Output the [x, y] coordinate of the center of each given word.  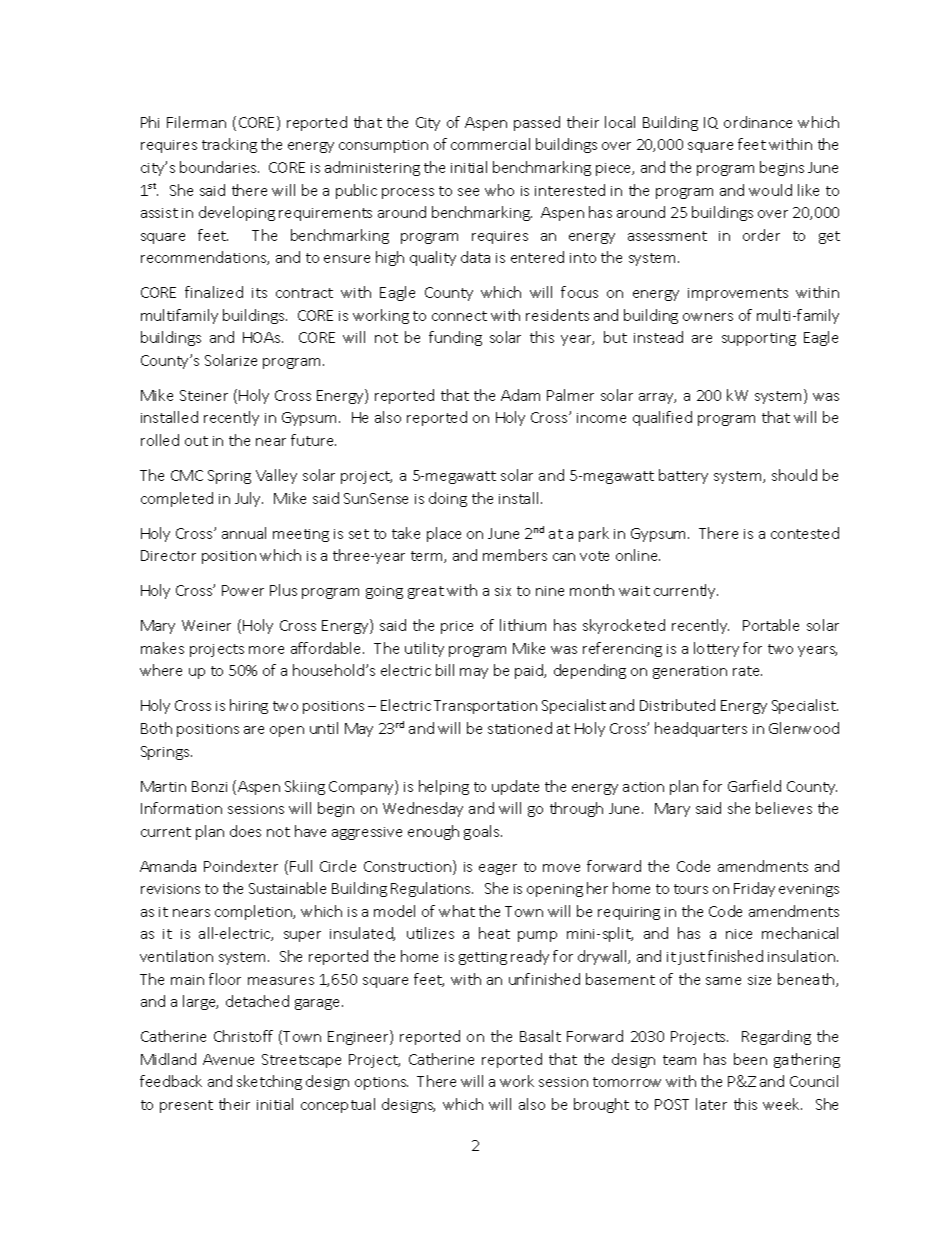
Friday [754, 889]
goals [483, 832]
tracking [229, 145]
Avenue [228, 1059]
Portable [771, 625]
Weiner [206, 625]
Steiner [204, 395]
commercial [490, 144]
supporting [759, 339]
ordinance [758, 122]
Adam [520, 395]
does [245, 831]
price [457, 627]
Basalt [540, 1036]
